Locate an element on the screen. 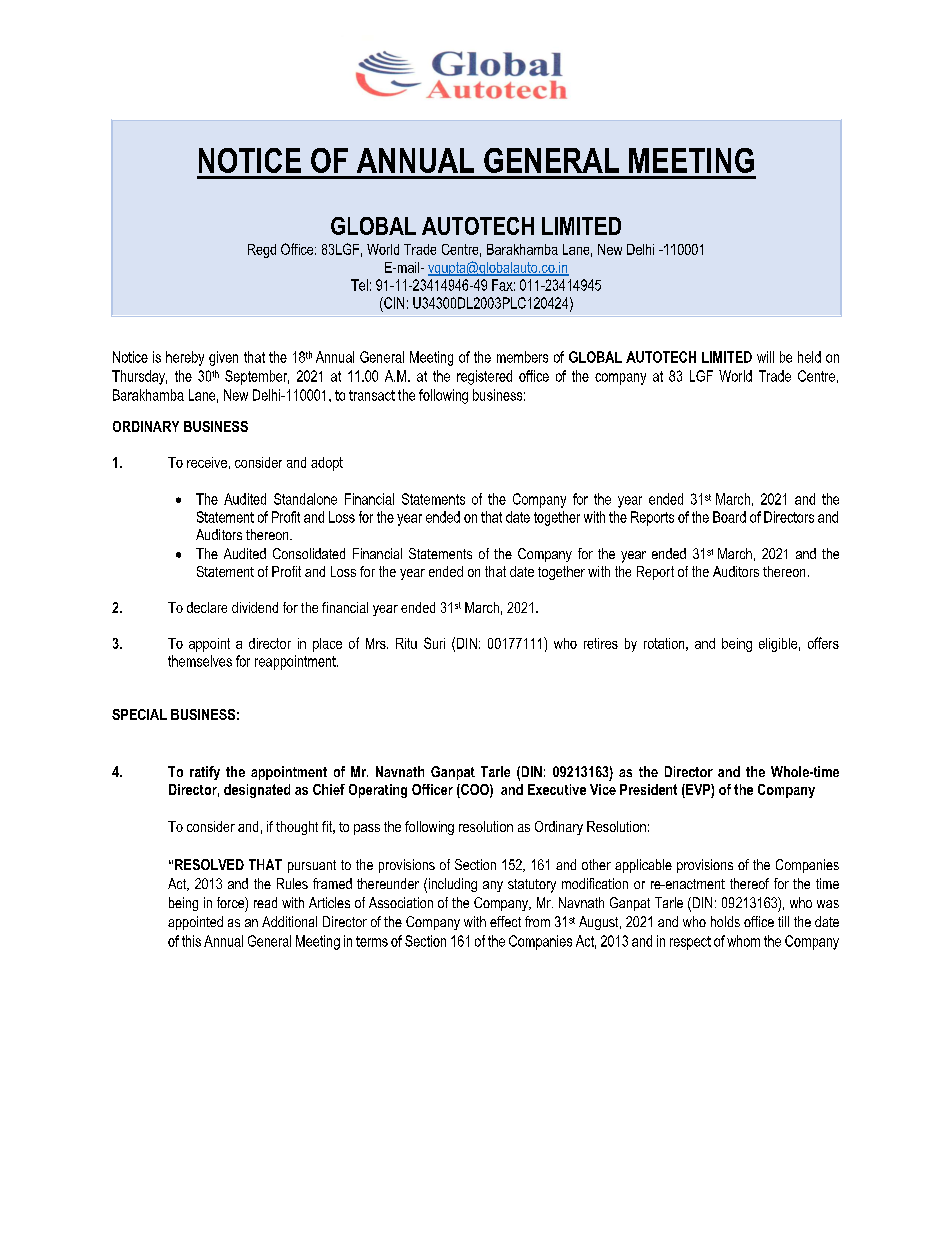 Image resolution: width=952 pixels, height=1233 pixels. Standalone is located at coordinates (305, 499).
